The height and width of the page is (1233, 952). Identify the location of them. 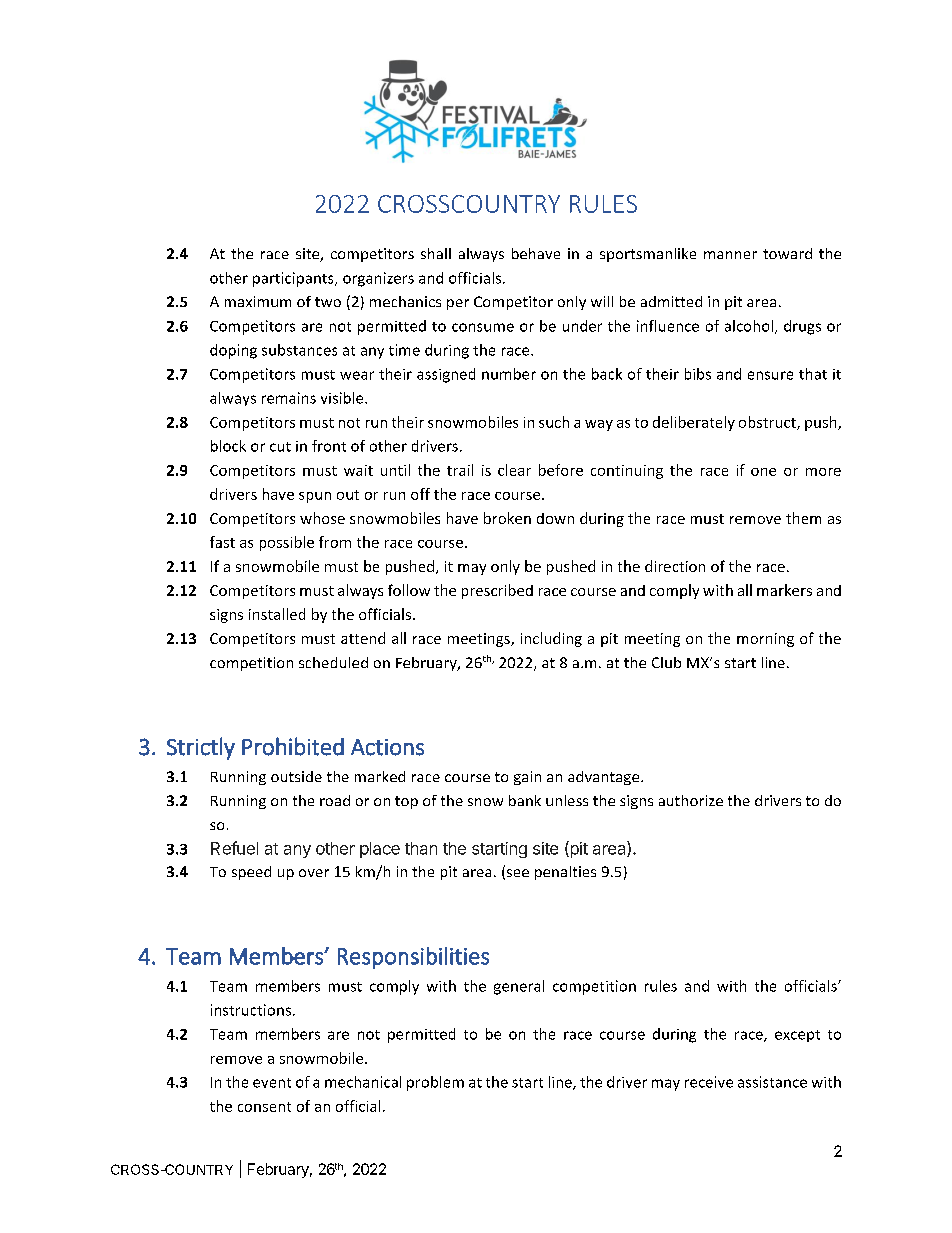
(803, 518).
